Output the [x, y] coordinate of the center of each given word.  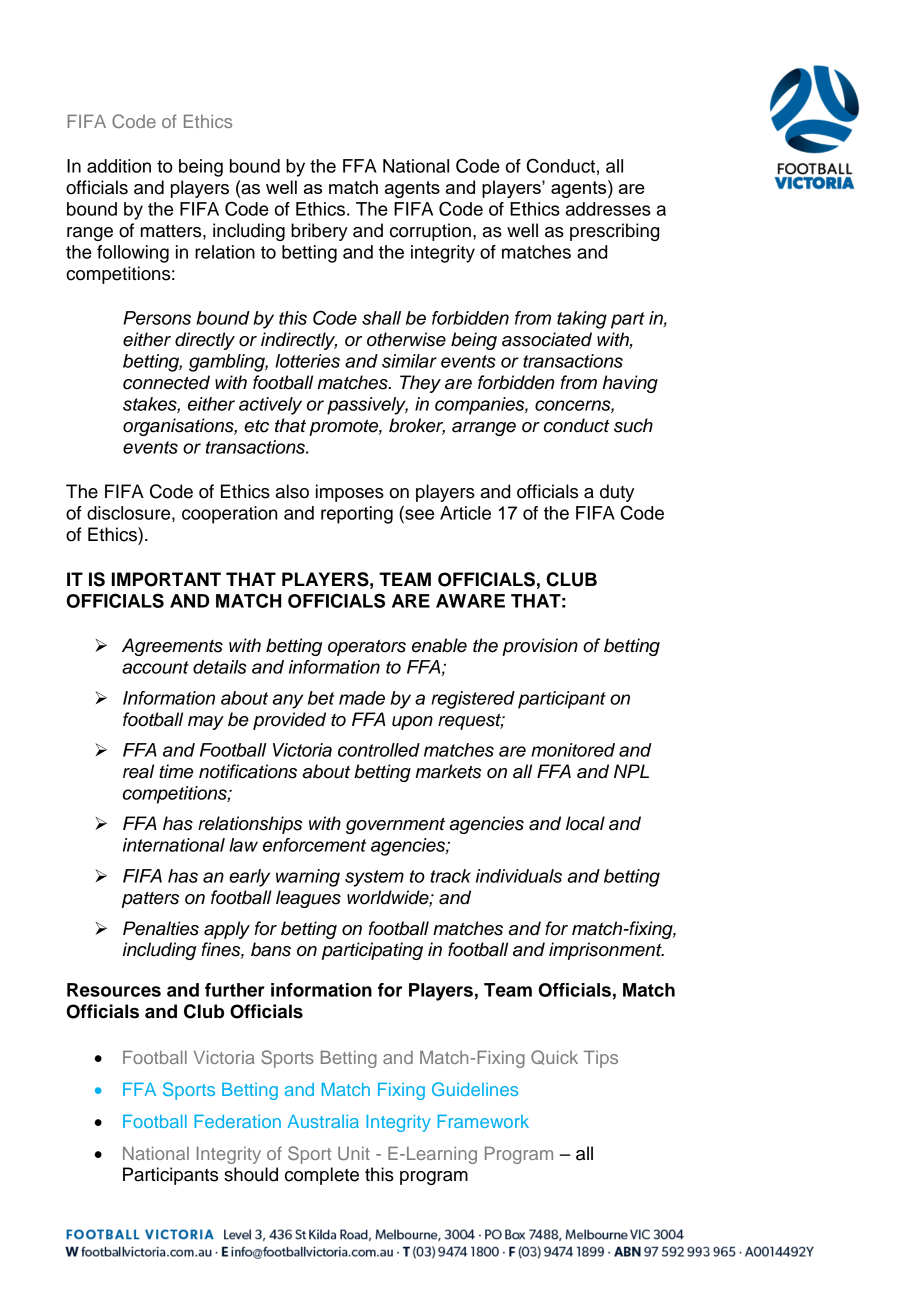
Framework [483, 1121]
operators [367, 648]
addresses [608, 209]
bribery [319, 232]
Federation [238, 1121]
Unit [354, 1153]
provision [540, 647]
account [155, 667]
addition [119, 166]
